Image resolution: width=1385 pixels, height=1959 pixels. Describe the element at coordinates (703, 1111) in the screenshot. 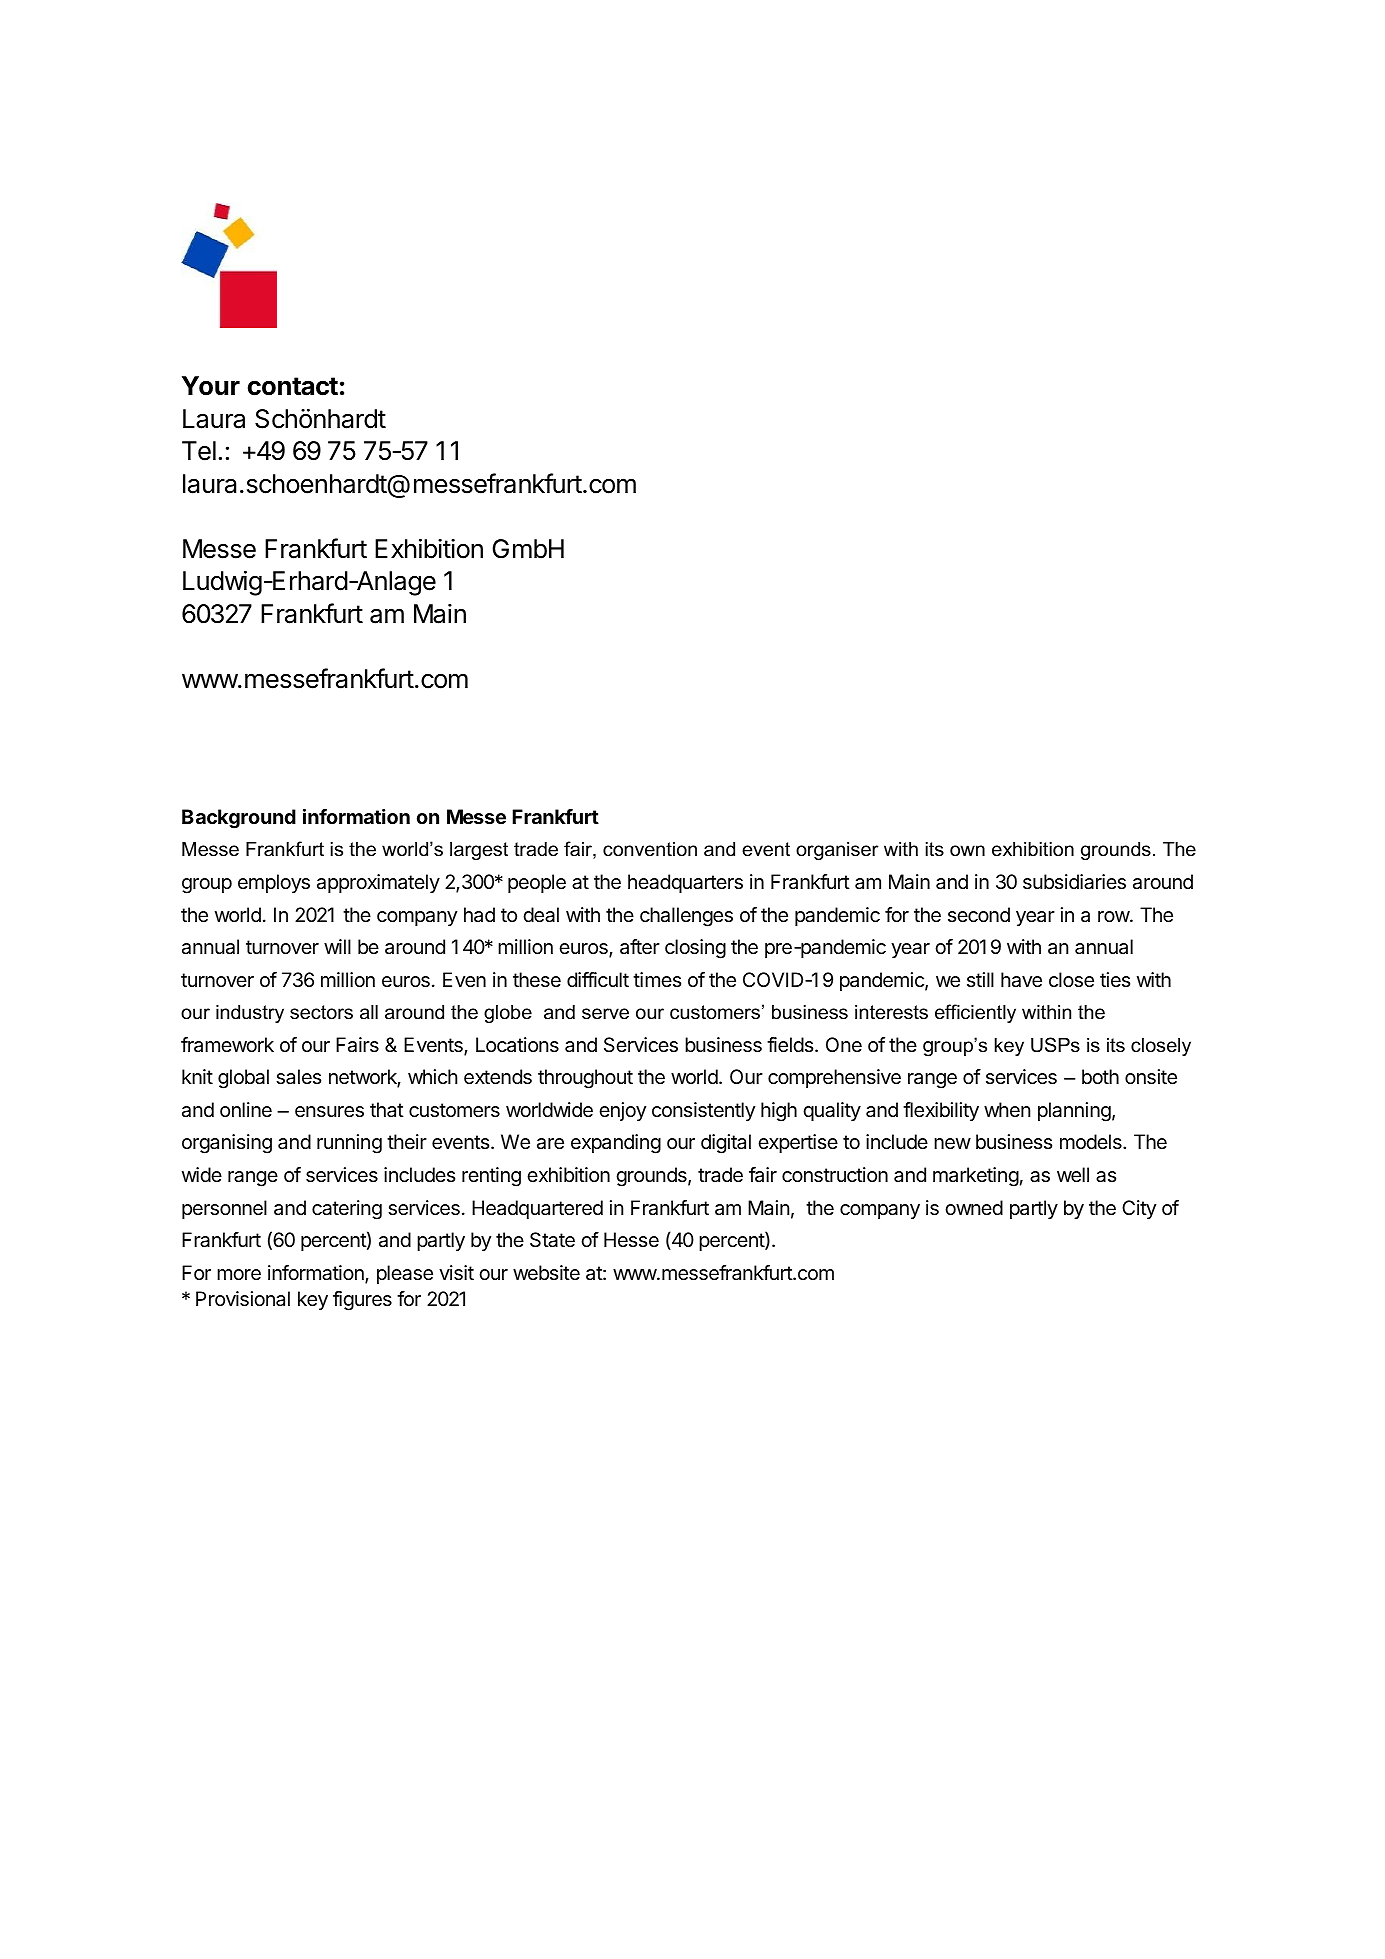

I see `consistently` at that location.
